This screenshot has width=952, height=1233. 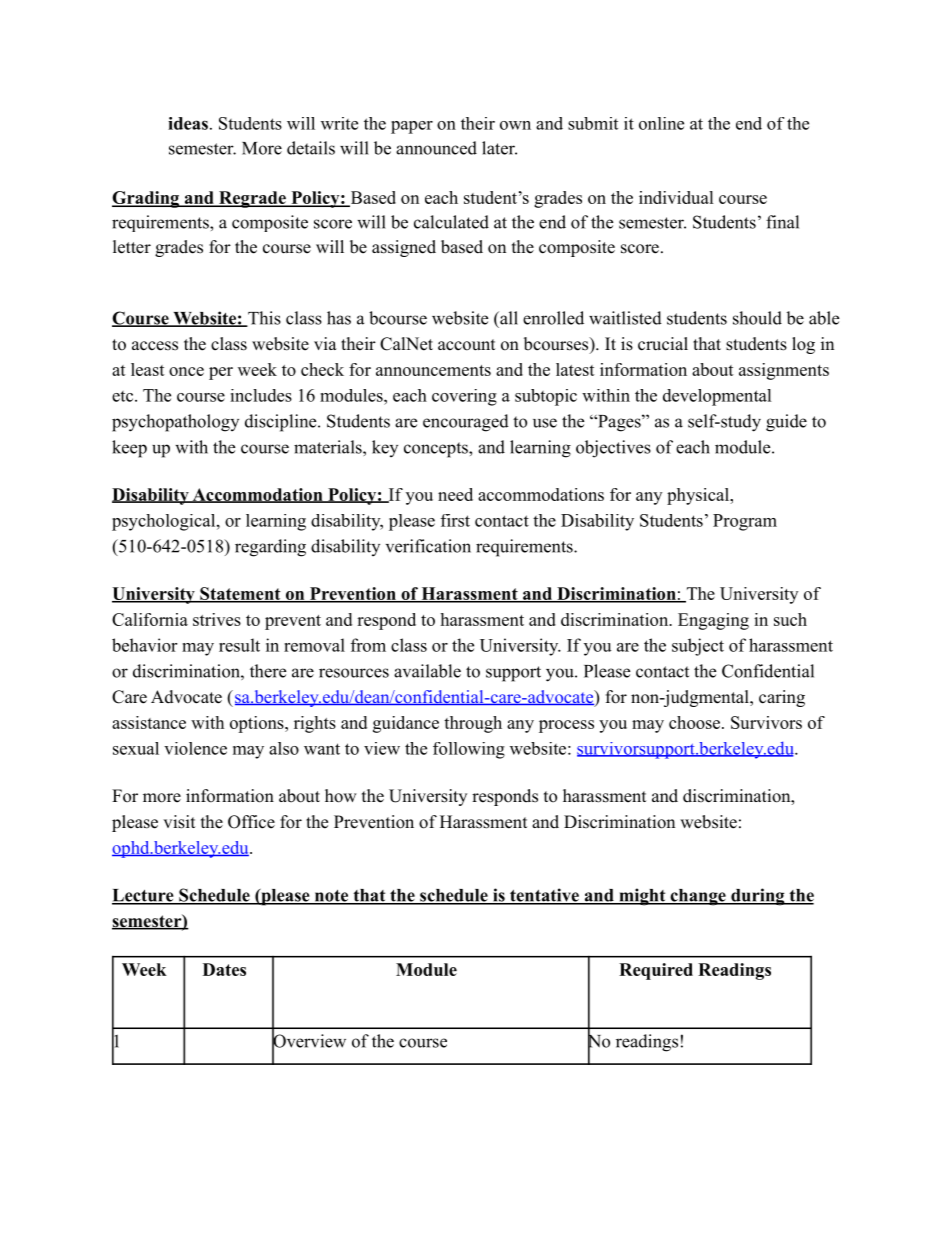 What do you see at coordinates (717, 397) in the screenshot?
I see `developmental` at bounding box center [717, 397].
